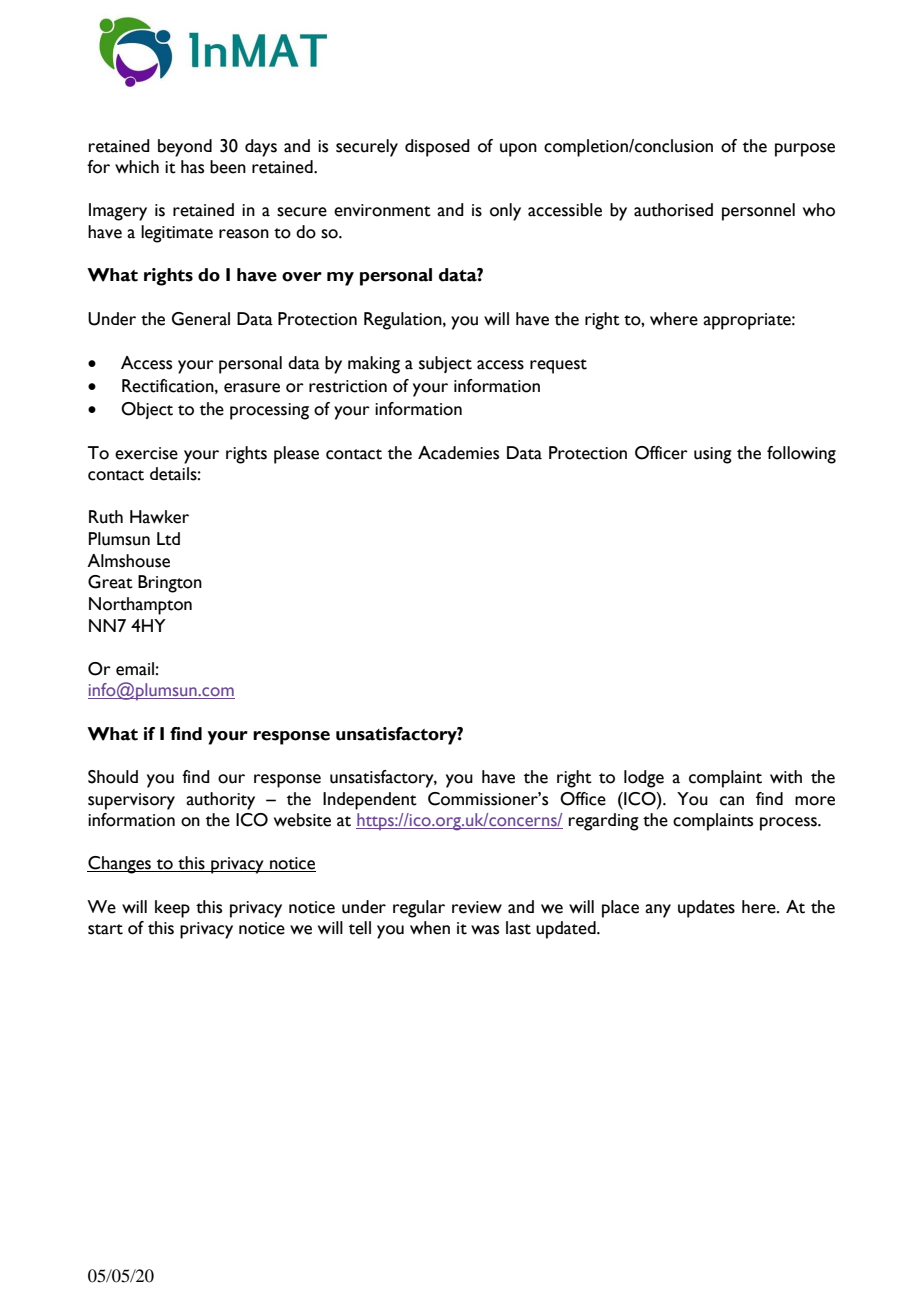  What do you see at coordinates (558, 366) in the screenshot?
I see `request` at bounding box center [558, 366].
